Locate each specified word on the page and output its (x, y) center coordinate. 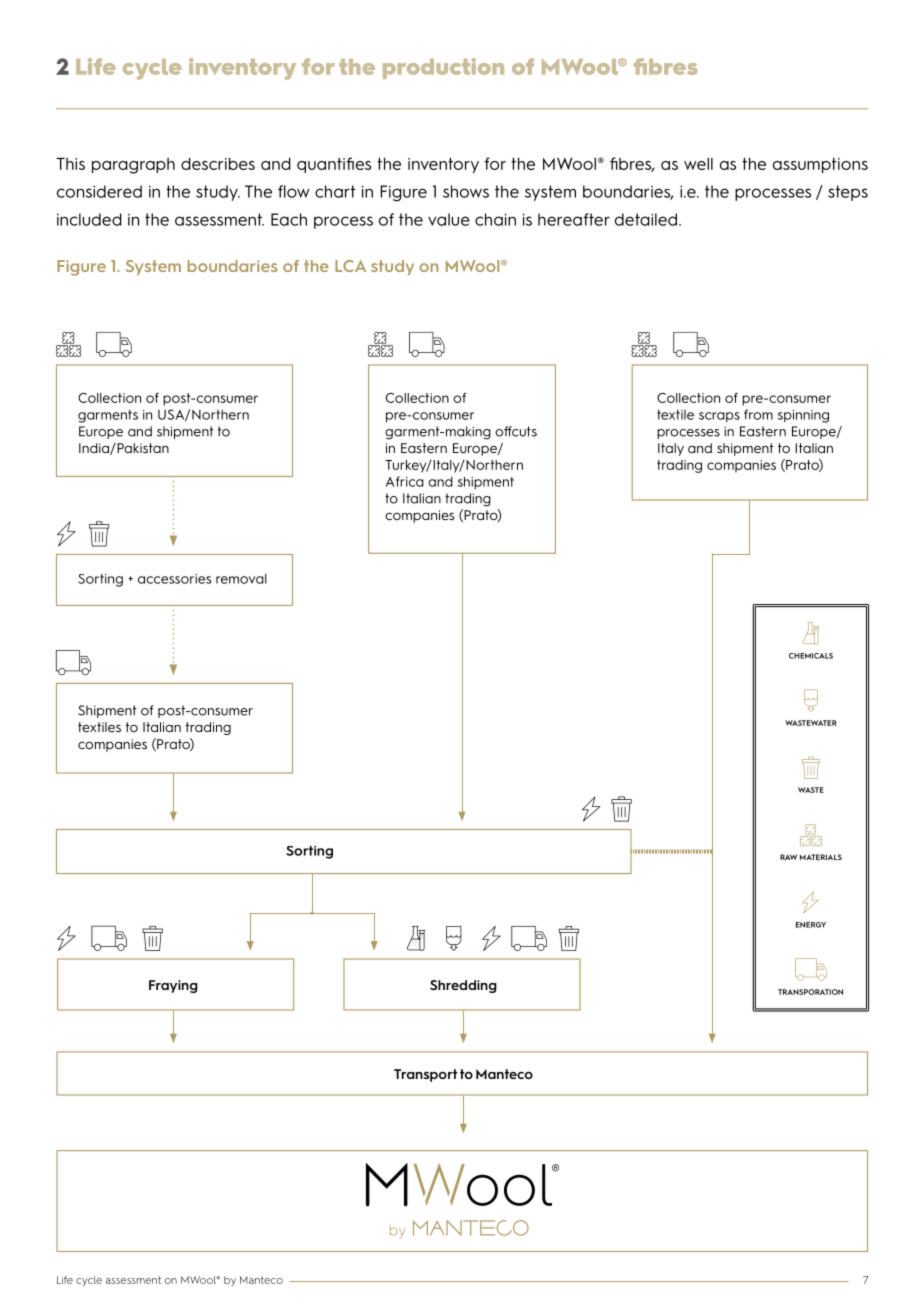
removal (241, 579)
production (443, 68)
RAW (788, 857)
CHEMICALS (811, 656)
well (698, 164)
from (758, 414)
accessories (174, 579)
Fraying (173, 986)
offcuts (516, 431)
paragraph (133, 166)
